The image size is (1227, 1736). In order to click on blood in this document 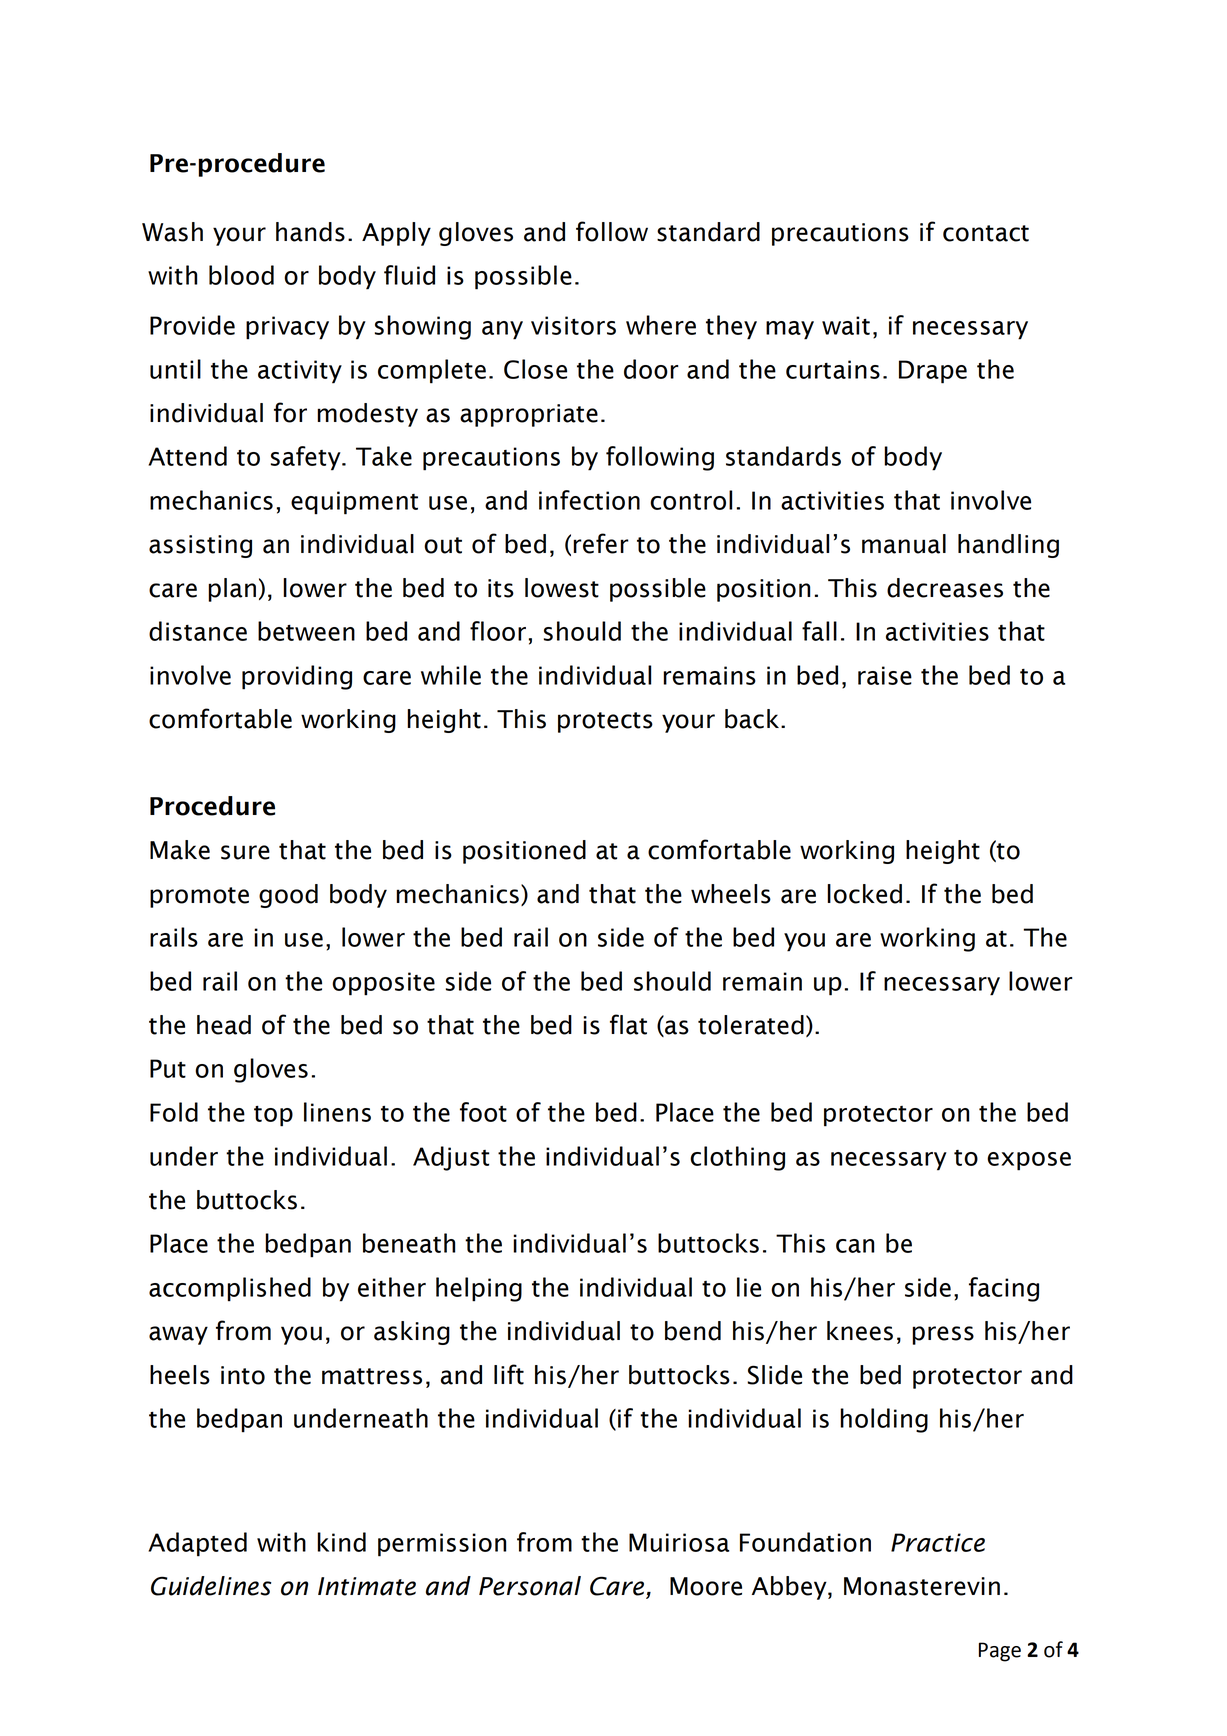, I will do `click(241, 275)`.
